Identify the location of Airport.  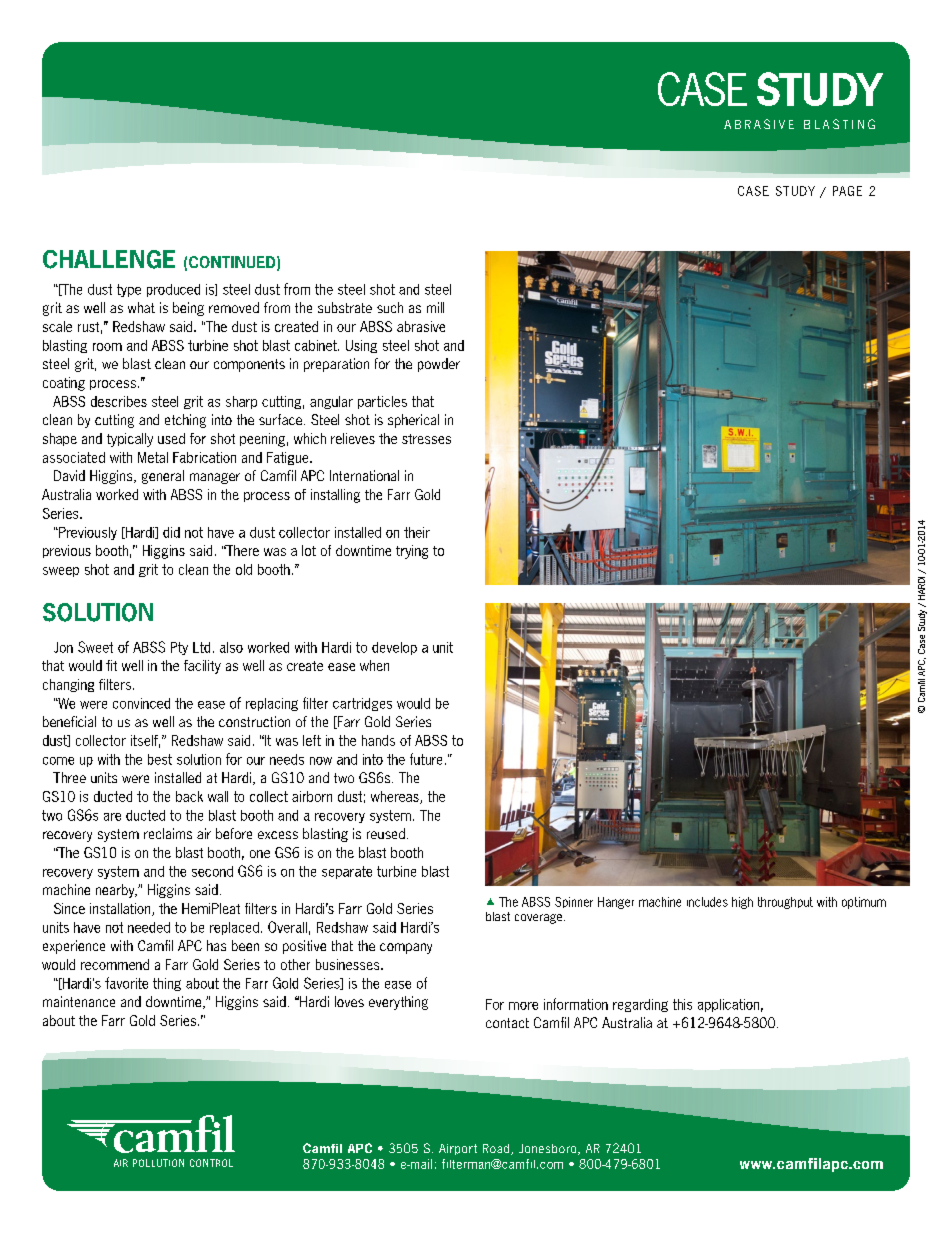
(458, 1149).
